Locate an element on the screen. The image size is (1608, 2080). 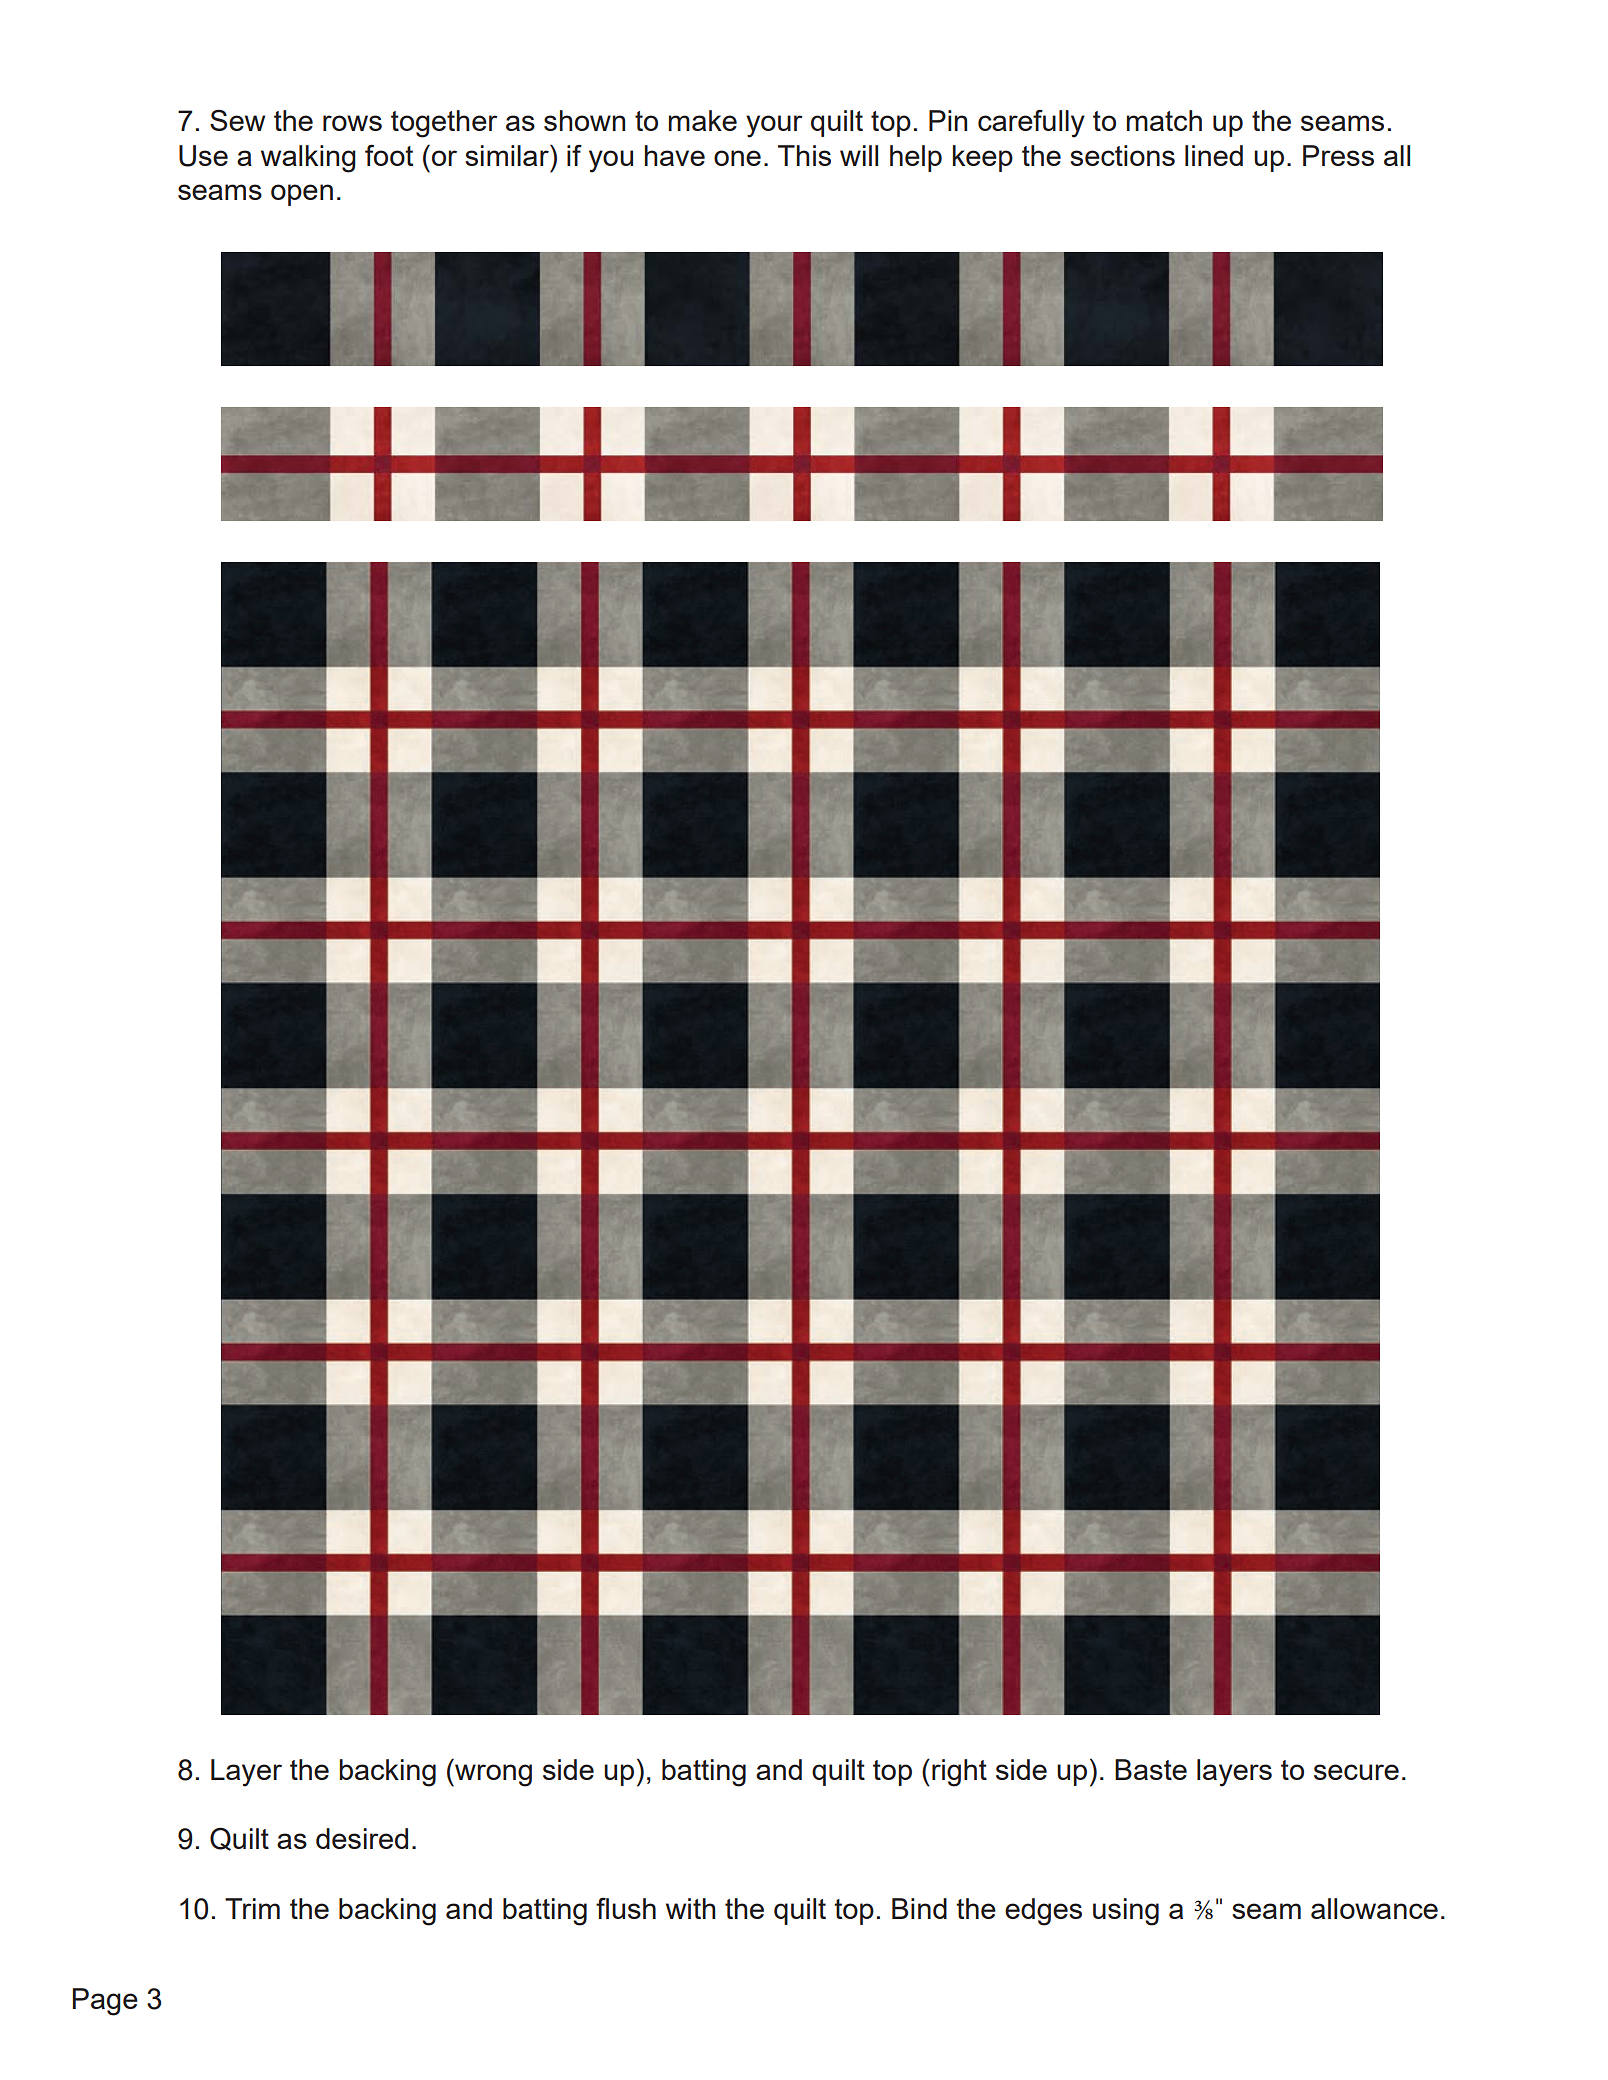
open is located at coordinates (302, 195).
